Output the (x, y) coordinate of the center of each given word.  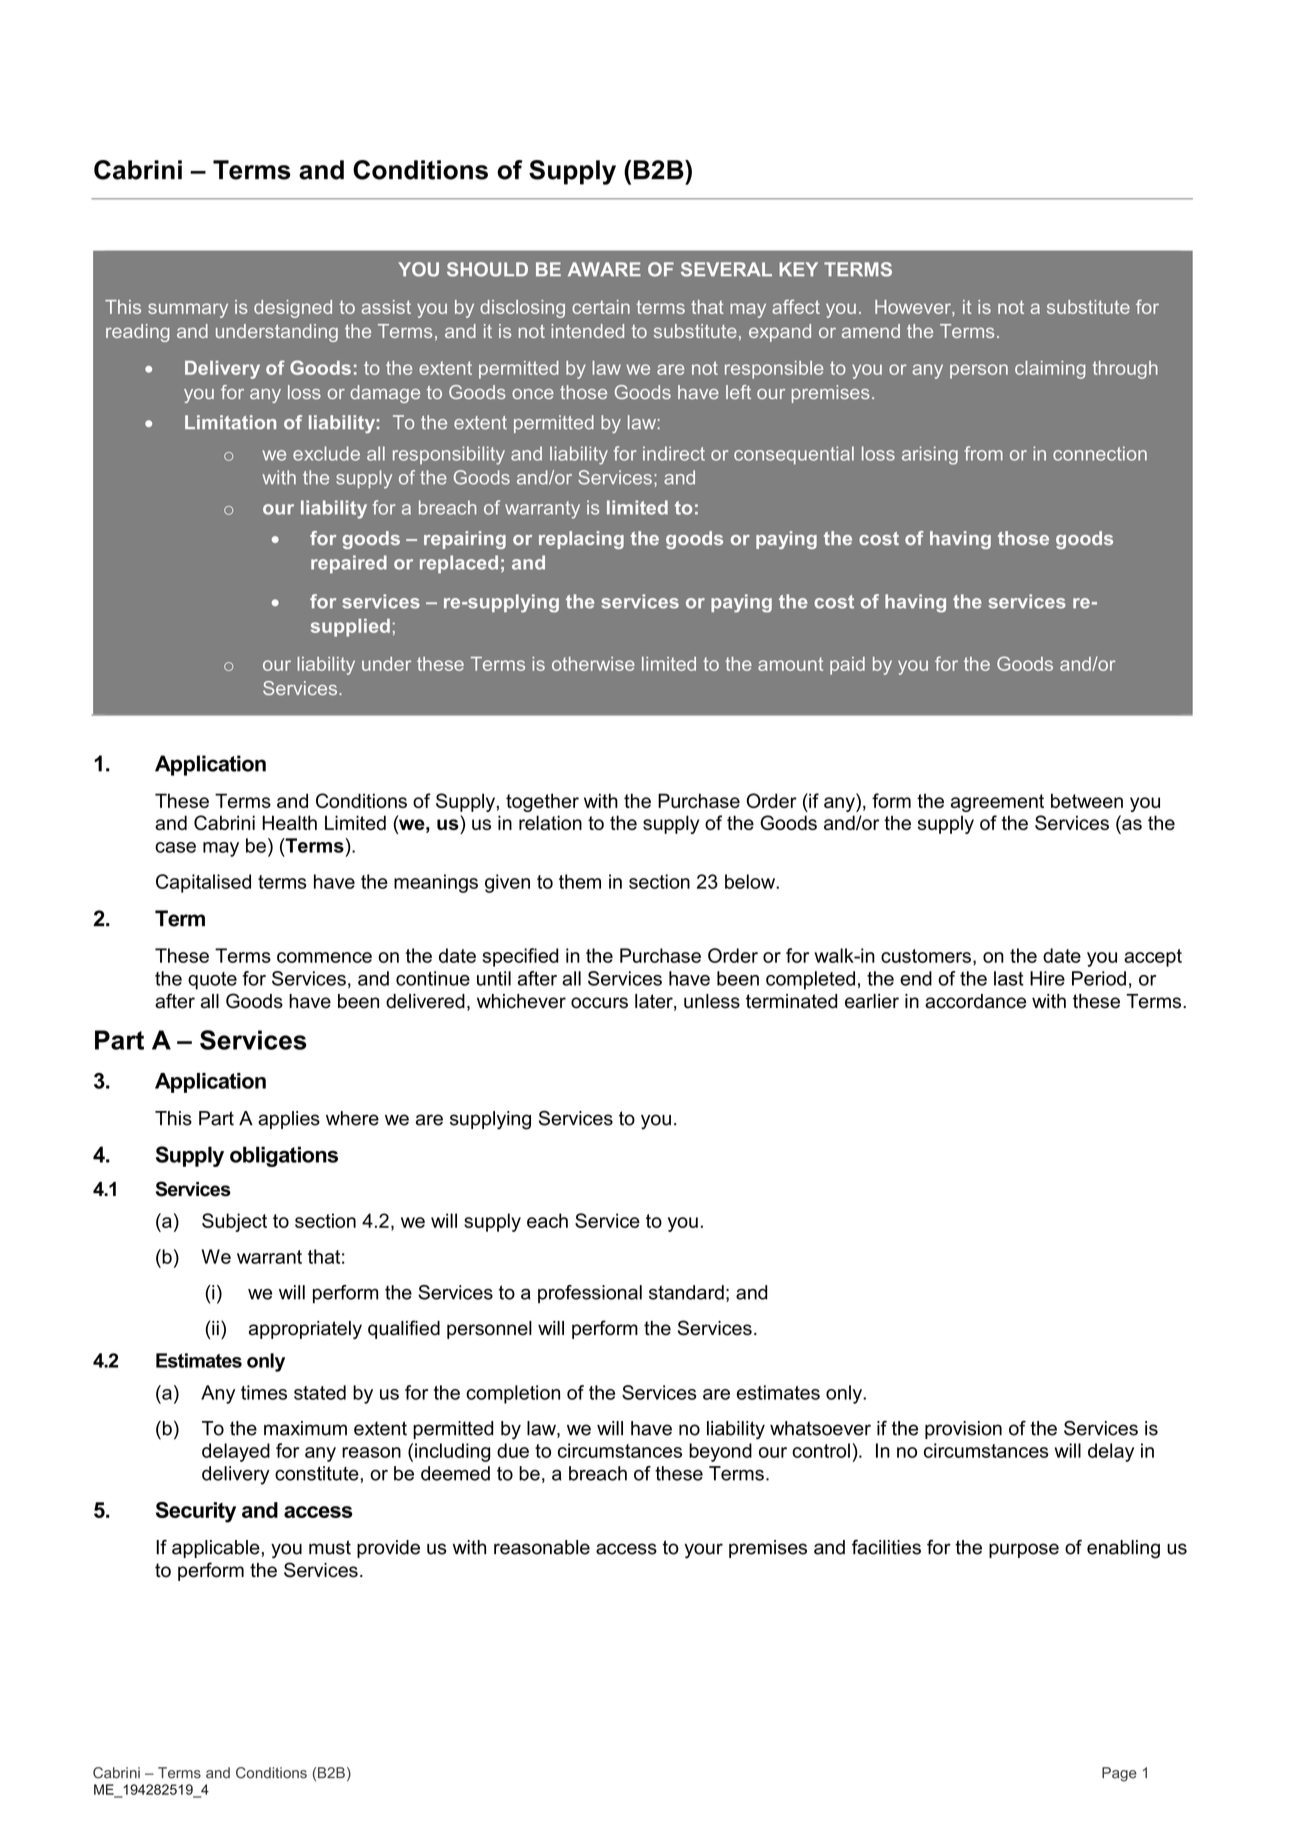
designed (293, 309)
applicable (216, 1549)
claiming (1050, 370)
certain (601, 307)
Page (1119, 1774)
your (703, 1551)
